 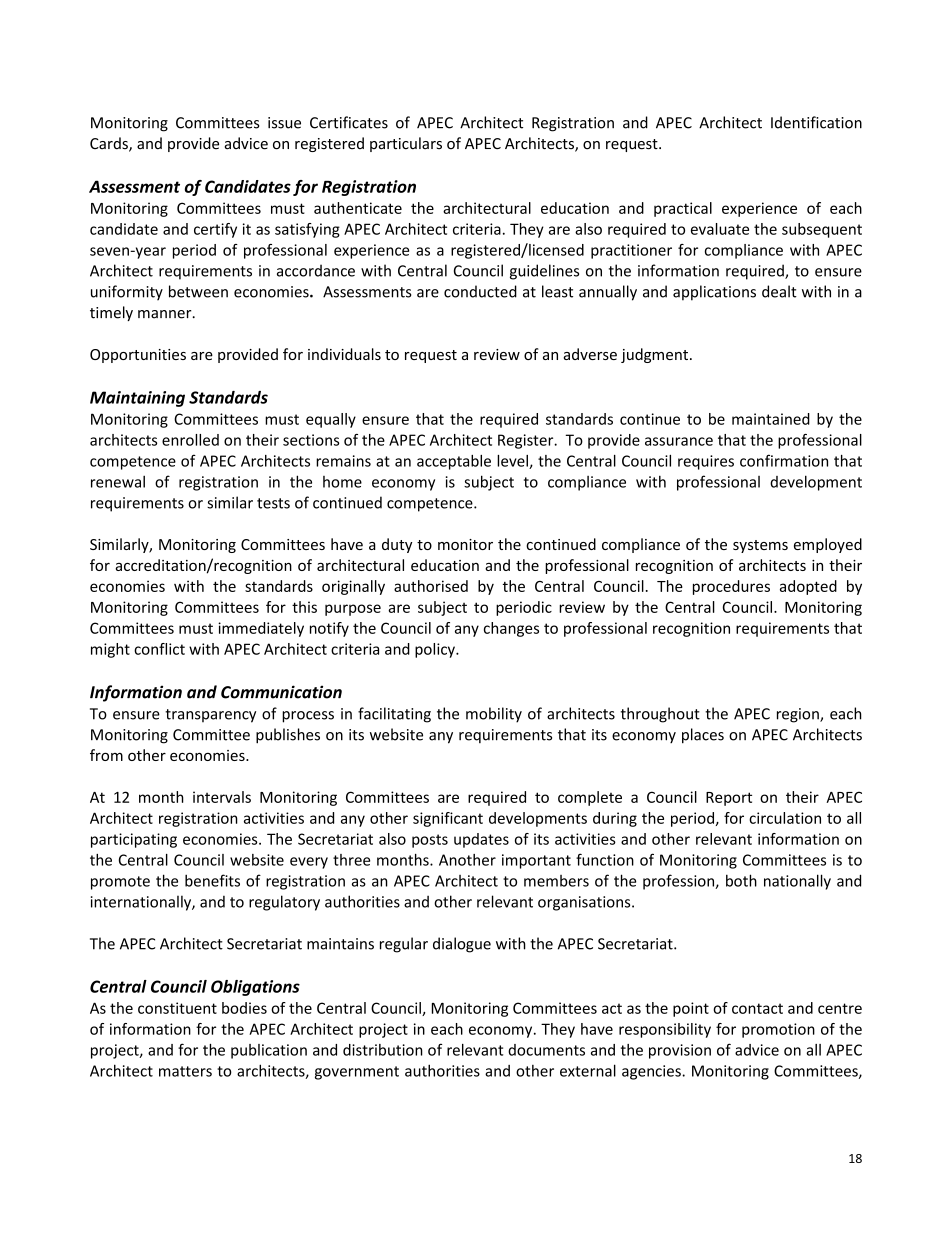 What do you see at coordinates (138, 356) in the page?
I see `Opportunities` at bounding box center [138, 356].
